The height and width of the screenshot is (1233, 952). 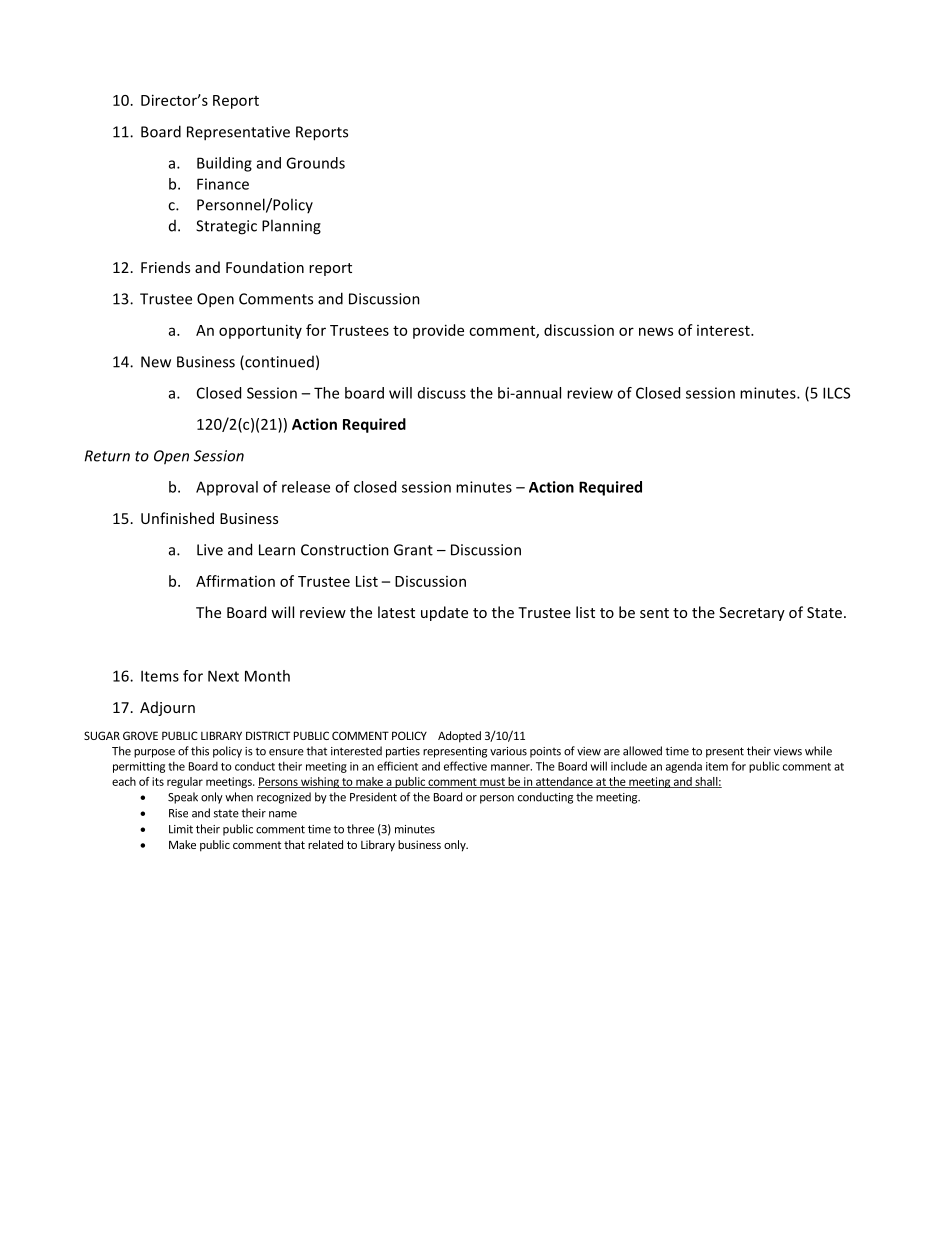 I want to click on Limit, so click(x=181, y=829).
